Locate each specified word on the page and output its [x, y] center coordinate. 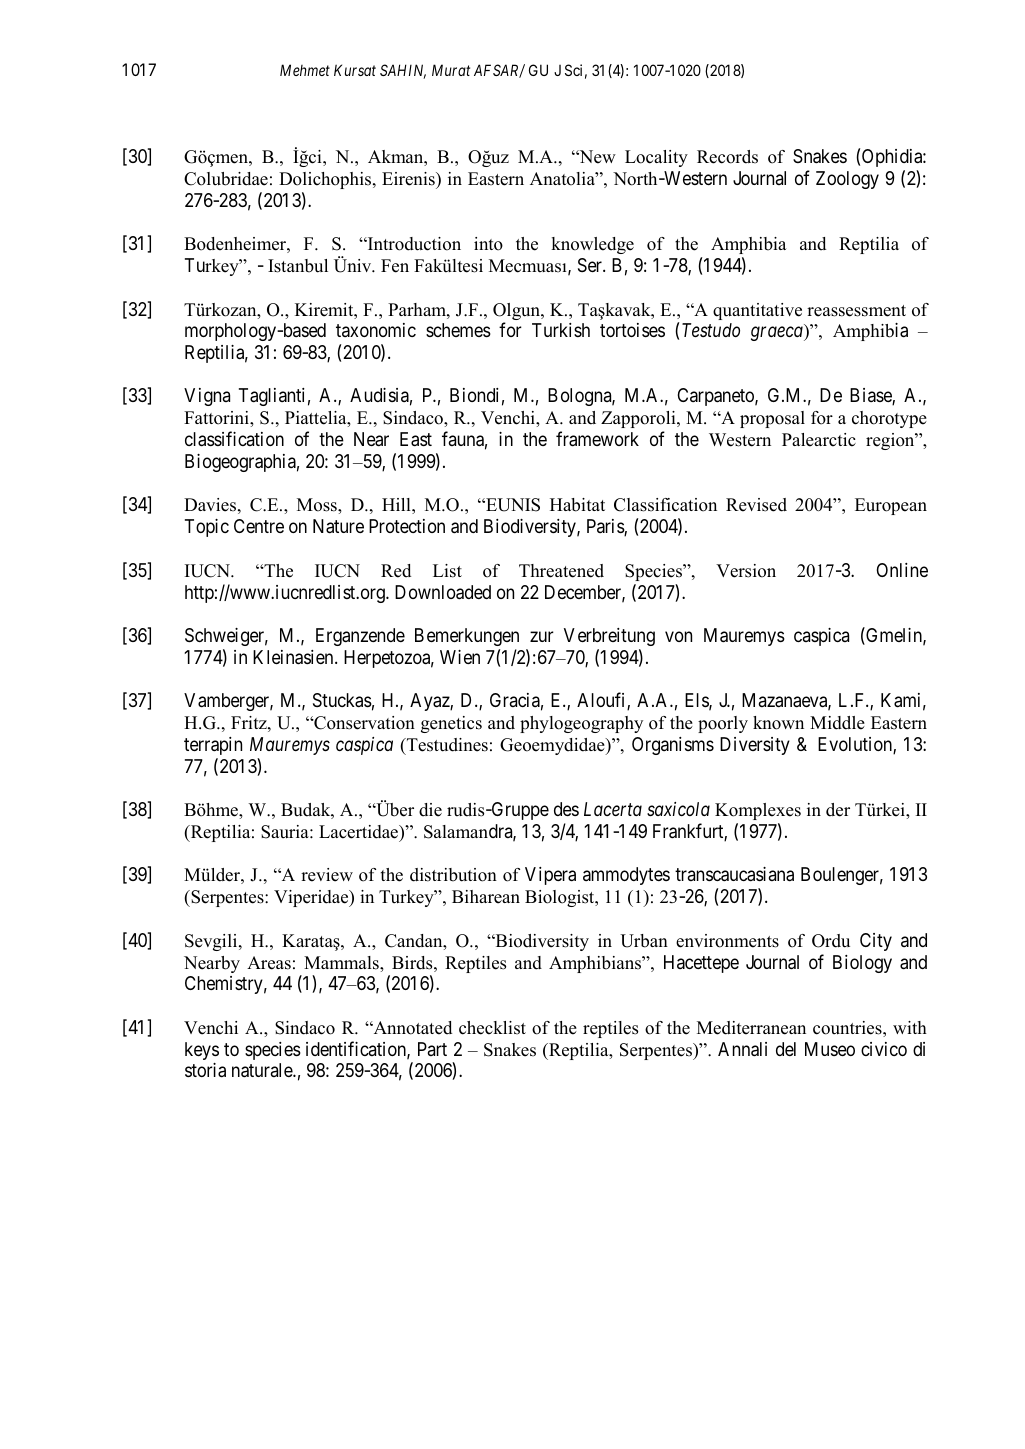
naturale [263, 1070]
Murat [451, 70]
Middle [837, 723]
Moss [318, 505]
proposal [772, 419]
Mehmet [305, 70]
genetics [451, 724]
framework [597, 439]
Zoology [847, 180]
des [566, 809]
